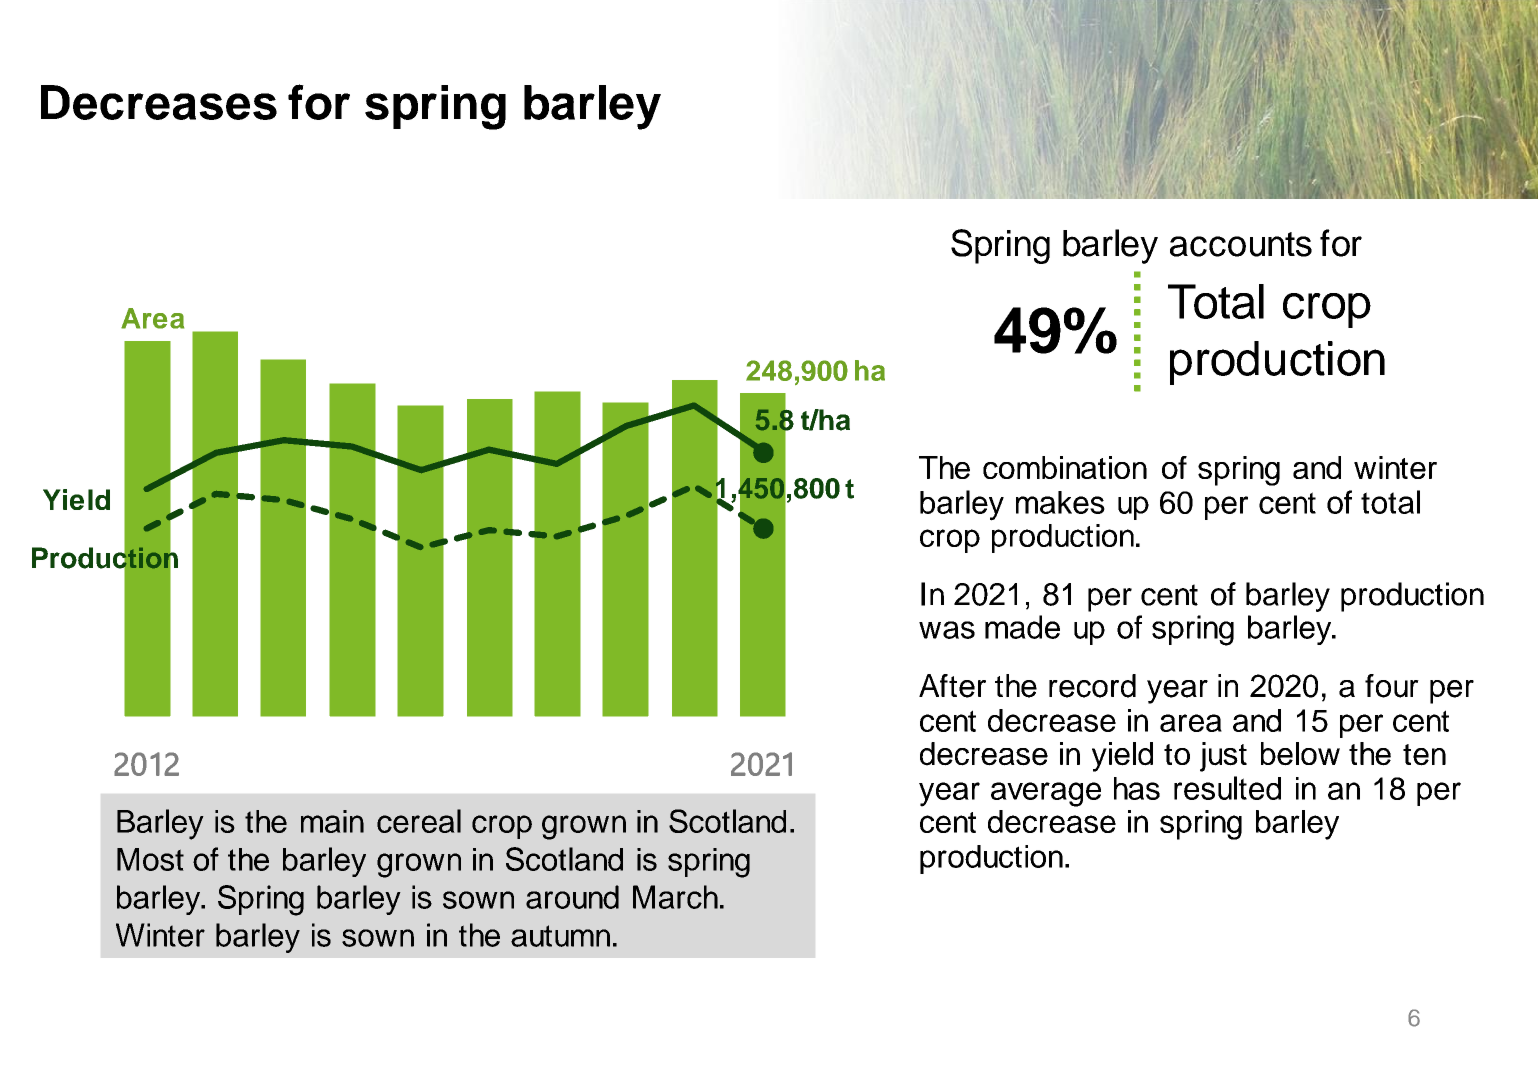 The width and height of the screenshot is (1538, 1065). Describe the element at coordinates (332, 821) in the screenshot. I see `main` at that location.
